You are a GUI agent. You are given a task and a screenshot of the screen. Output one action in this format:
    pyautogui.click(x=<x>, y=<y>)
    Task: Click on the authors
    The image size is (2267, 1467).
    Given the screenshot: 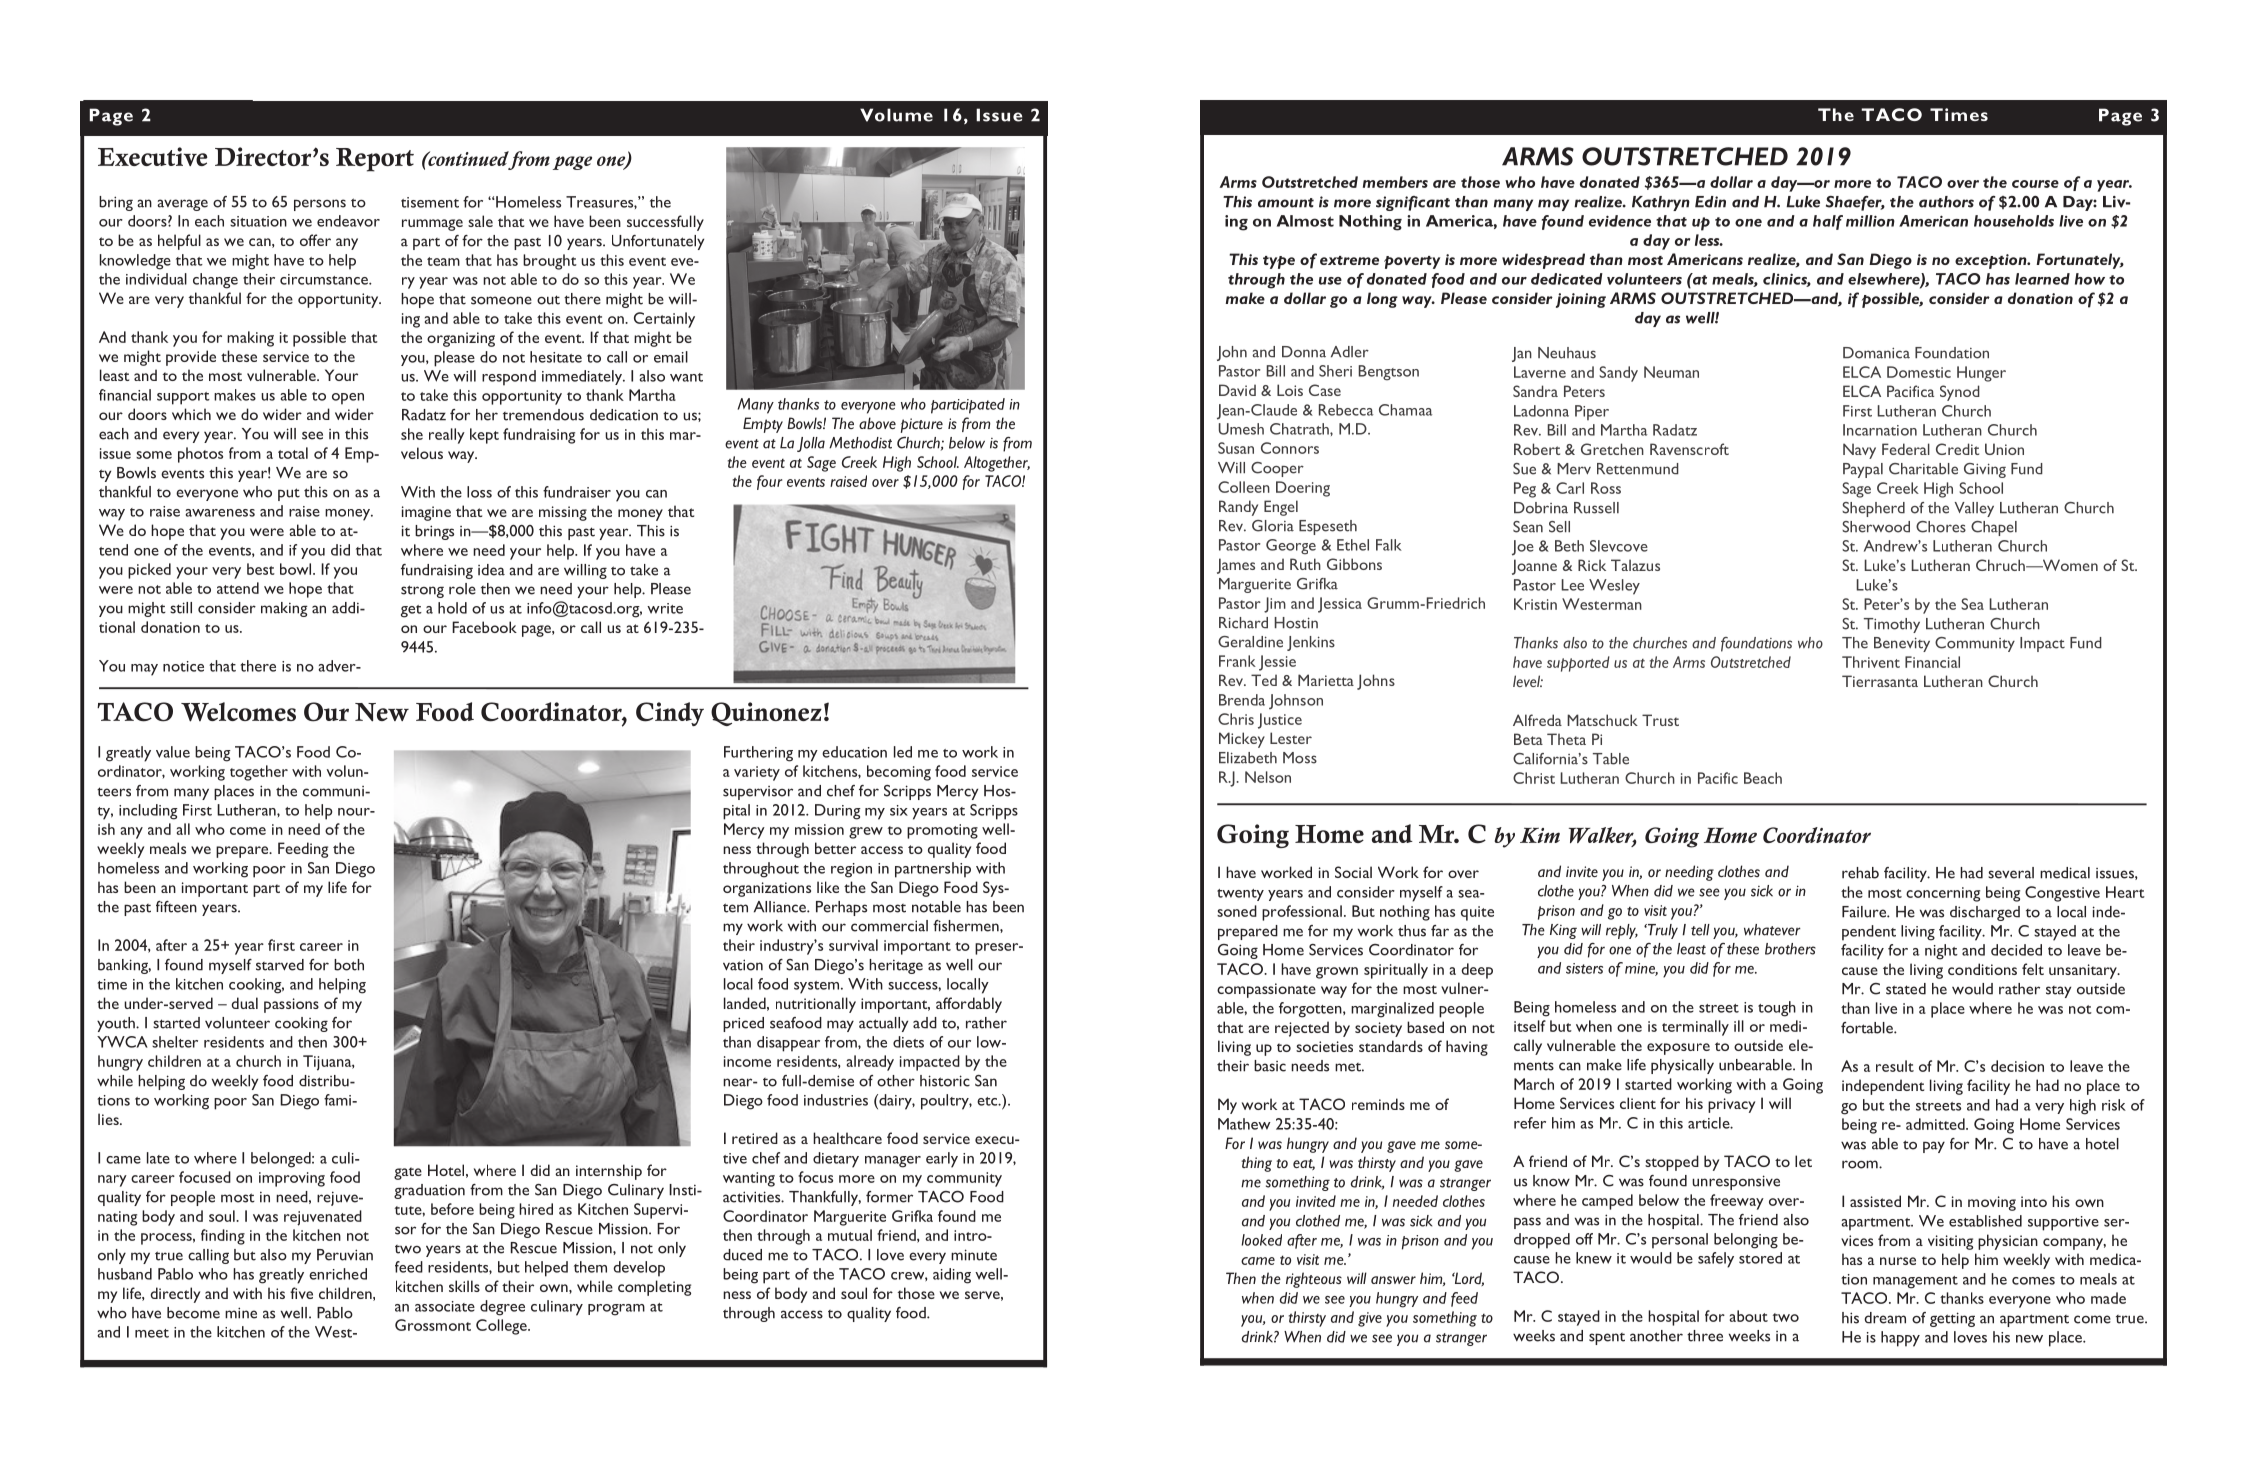 What is the action you would take?
    pyautogui.click(x=1946, y=202)
